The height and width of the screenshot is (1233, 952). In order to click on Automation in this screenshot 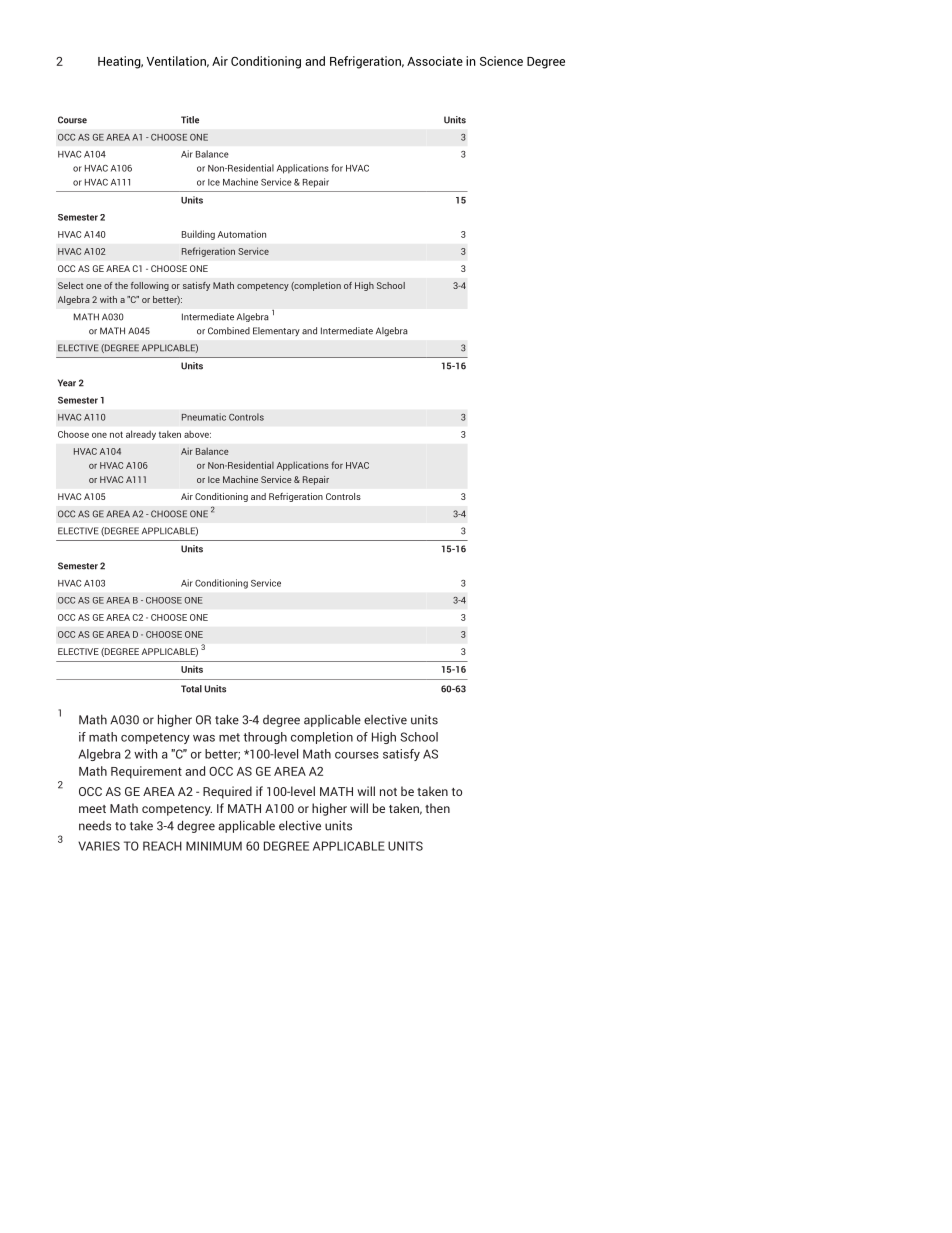, I will do `click(242, 234)`.
